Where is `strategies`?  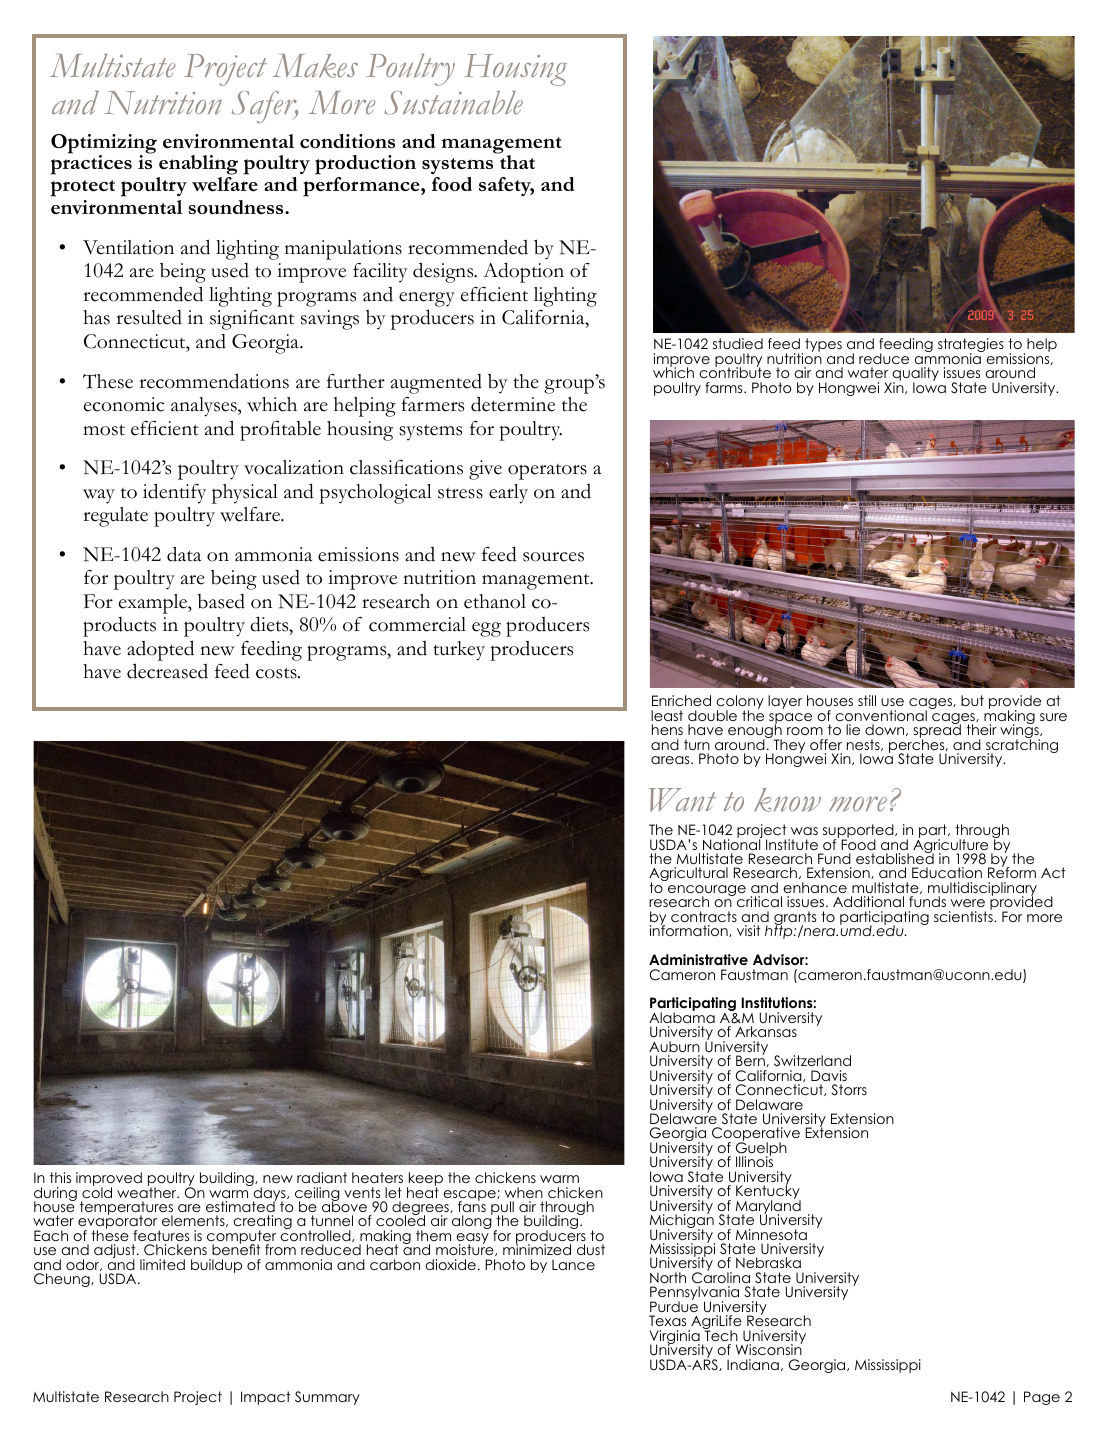
strategies is located at coordinates (971, 346).
